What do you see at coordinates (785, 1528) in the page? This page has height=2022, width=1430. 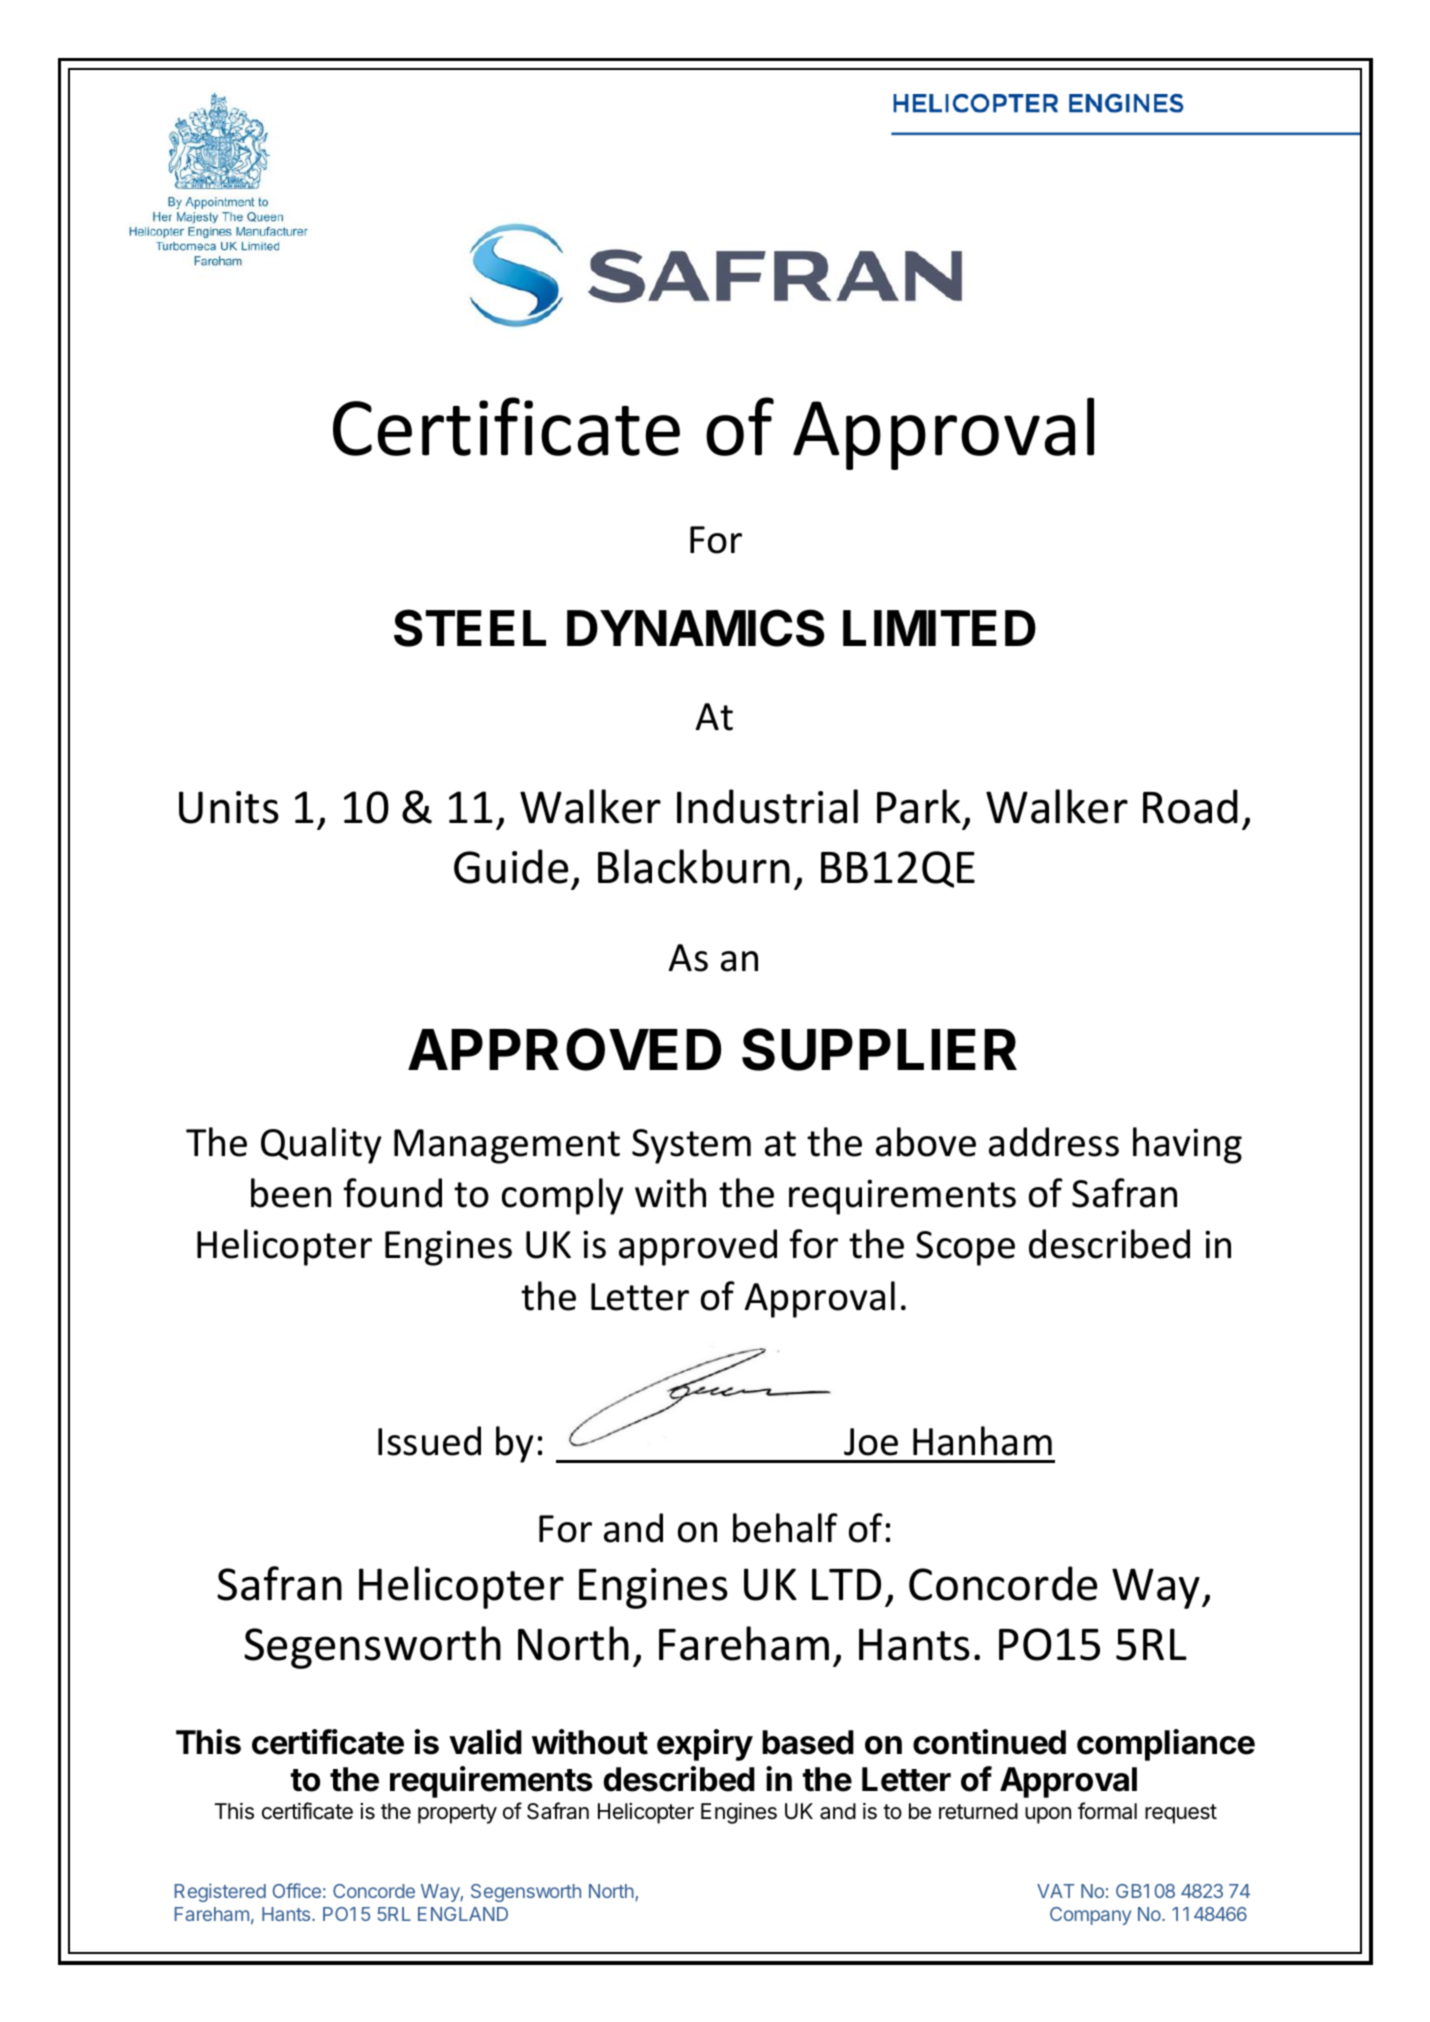 I see `behalf` at bounding box center [785, 1528].
